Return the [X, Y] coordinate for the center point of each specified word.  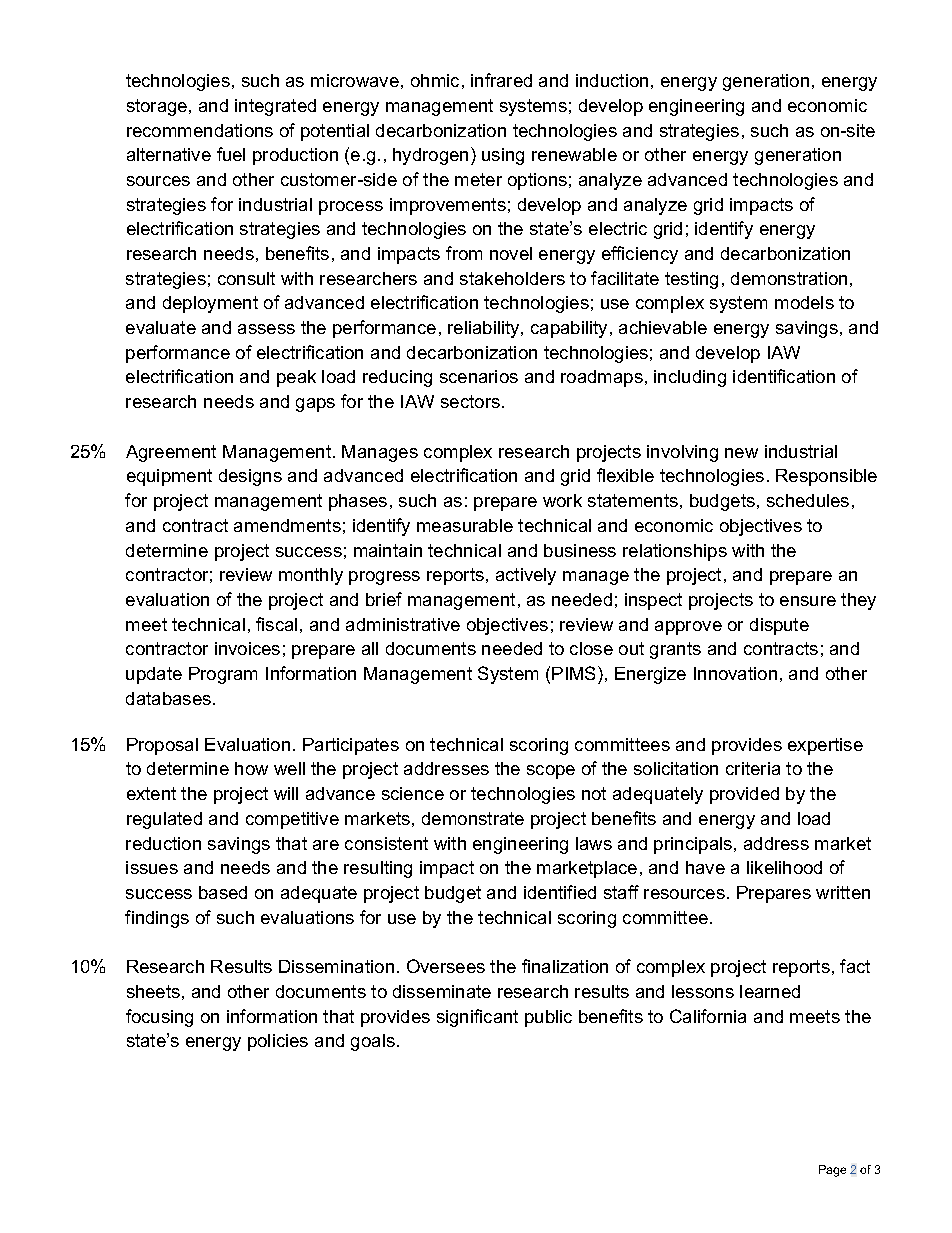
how [251, 768]
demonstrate [473, 818]
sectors [470, 401]
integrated [275, 107]
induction [612, 80]
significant [477, 1018]
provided [744, 795]
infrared [501, 80]
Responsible [826, 477]
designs [250, 477]
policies [278, 1042]
